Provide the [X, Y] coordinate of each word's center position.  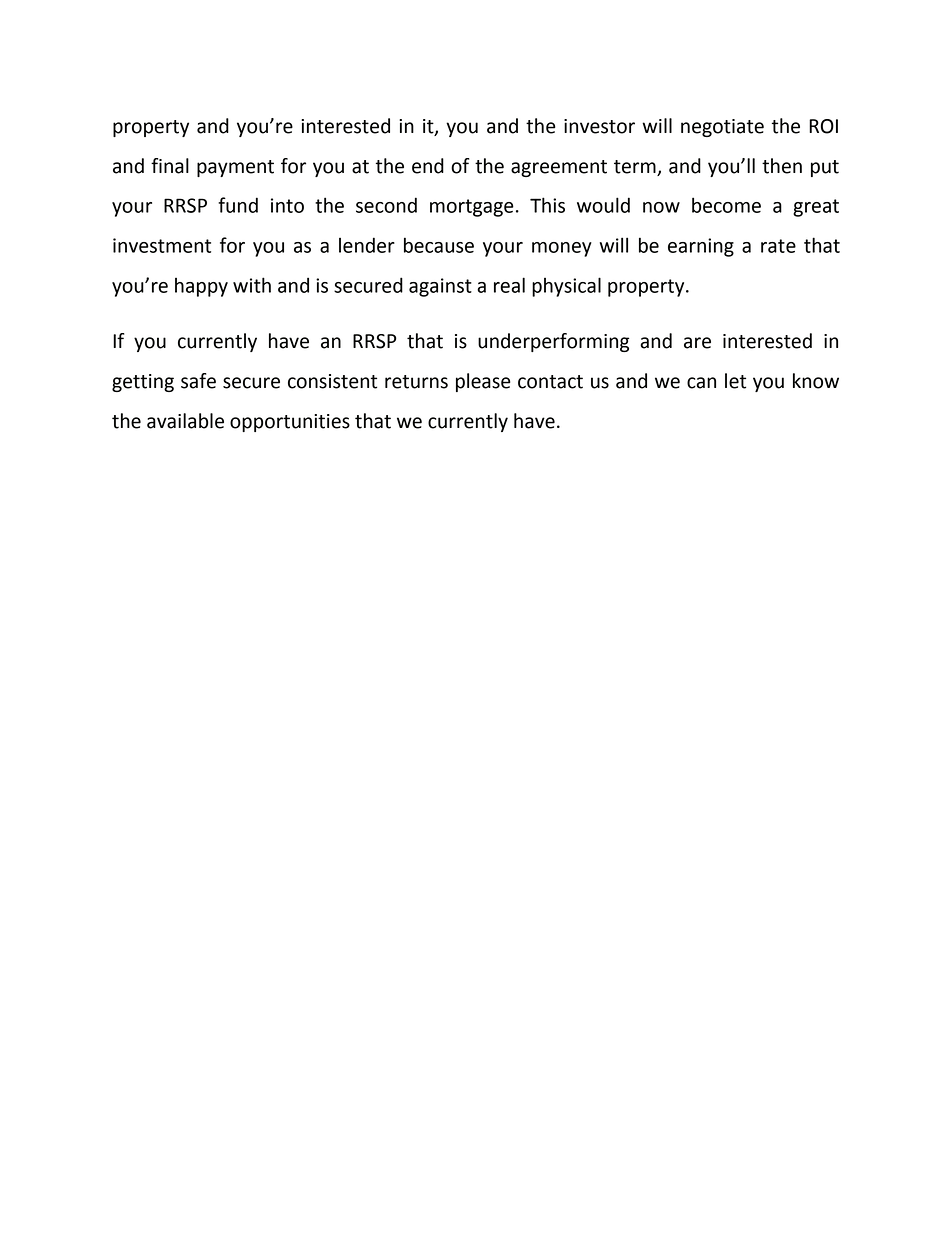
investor [599, 126]
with [252, 285]
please [483, 382]
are [697, 343]
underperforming [553, 342]
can [701, 383]
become [726, 205]
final [170, 166]
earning [701, 247]
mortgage [472, 208]
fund [238, 205]
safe [198, 381]
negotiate [722, 128]
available [185, 421]
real [509, 285]
